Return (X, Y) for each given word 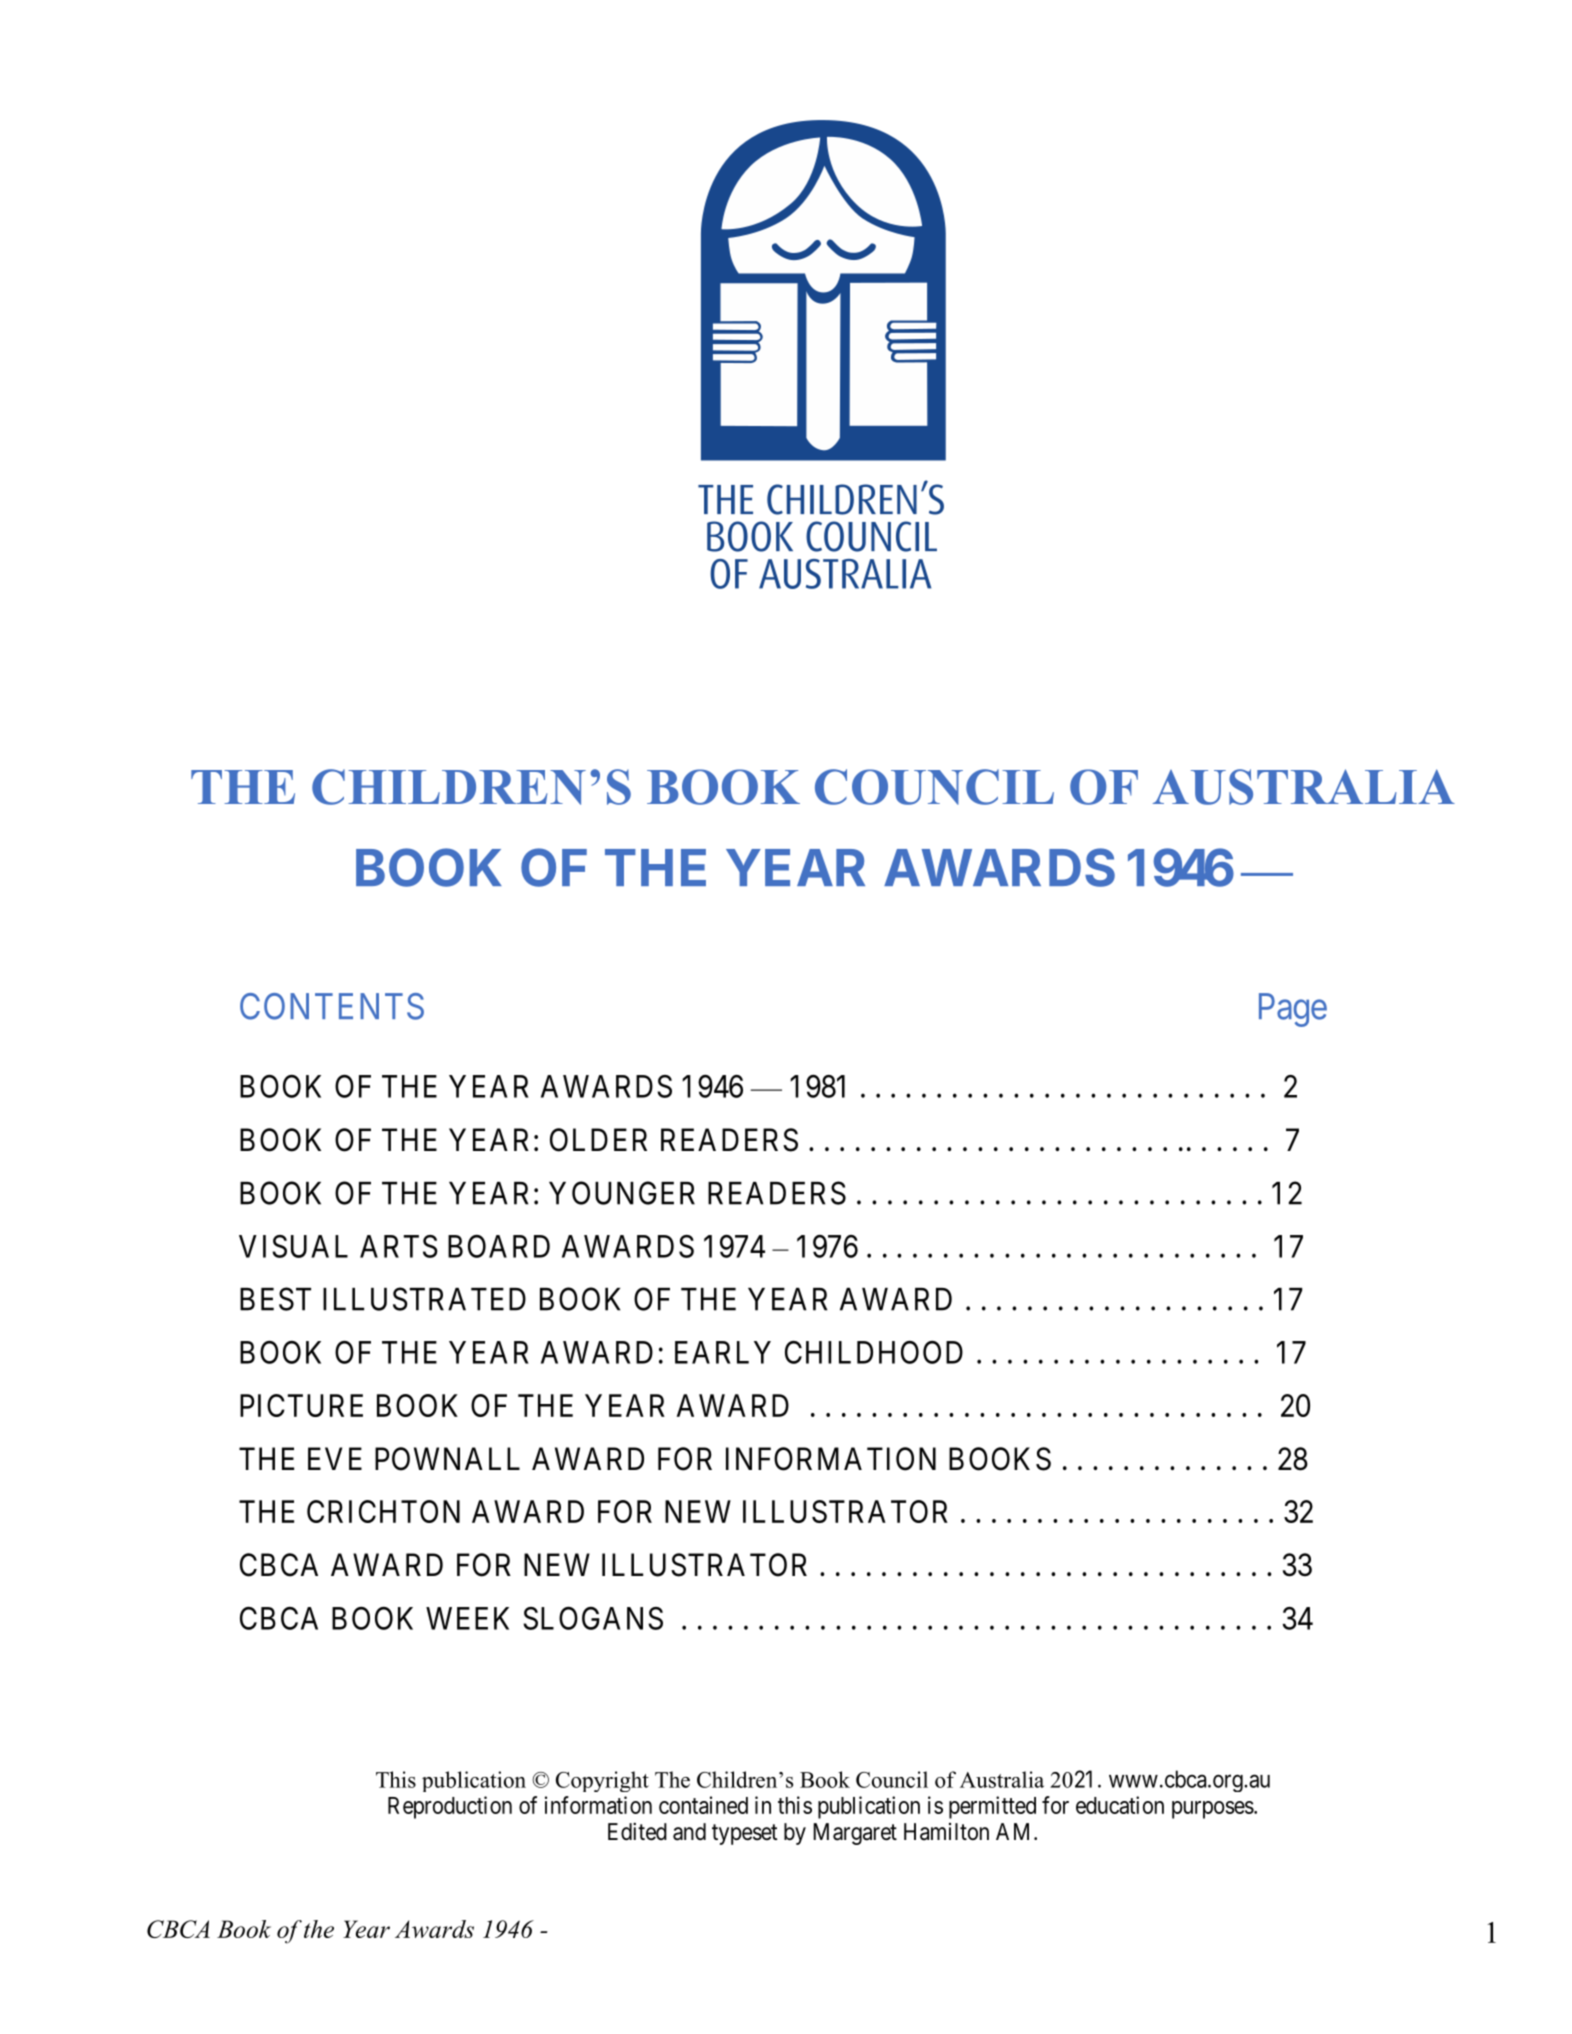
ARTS (399, 1246)
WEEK (467, 1618)
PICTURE (301, 1405)
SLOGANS (593, 1618)
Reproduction (450, 1807)
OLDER (598, 1140)
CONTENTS (332, 1006)
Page (1293, 1010)
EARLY (723, 1352)
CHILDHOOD (874, 1352)
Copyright (602, 1781)
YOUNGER (622, 1193)
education (1120, 1805)
